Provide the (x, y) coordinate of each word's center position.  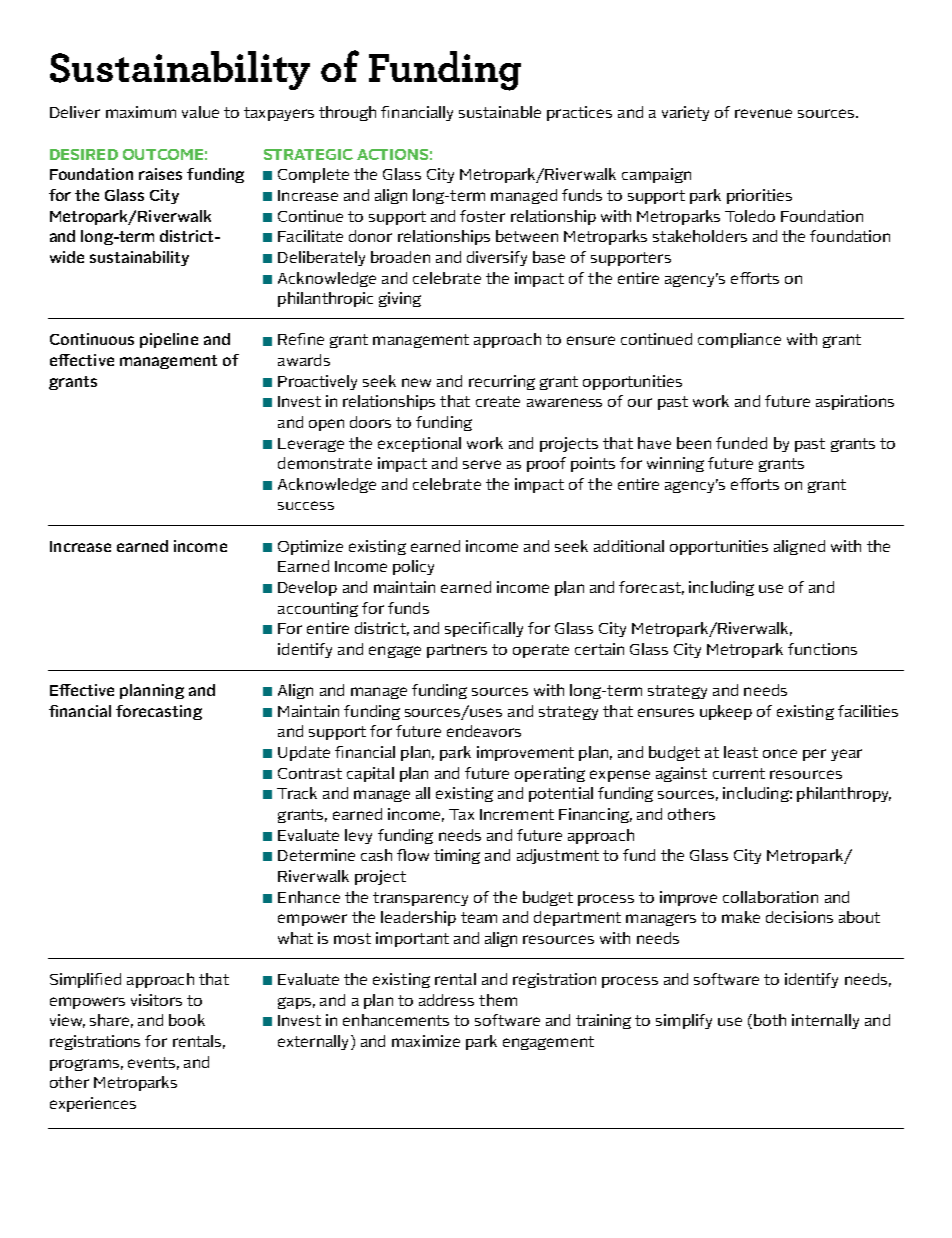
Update (304, 753)
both (770, 1020)
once (780, 753)
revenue (763, 113)
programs (84, 1065)
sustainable (500, 112)
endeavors (484, 731)
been (694, 443)
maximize (426, 1041)
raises (160, 174)
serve (482, 464)
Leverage (311, 445)
